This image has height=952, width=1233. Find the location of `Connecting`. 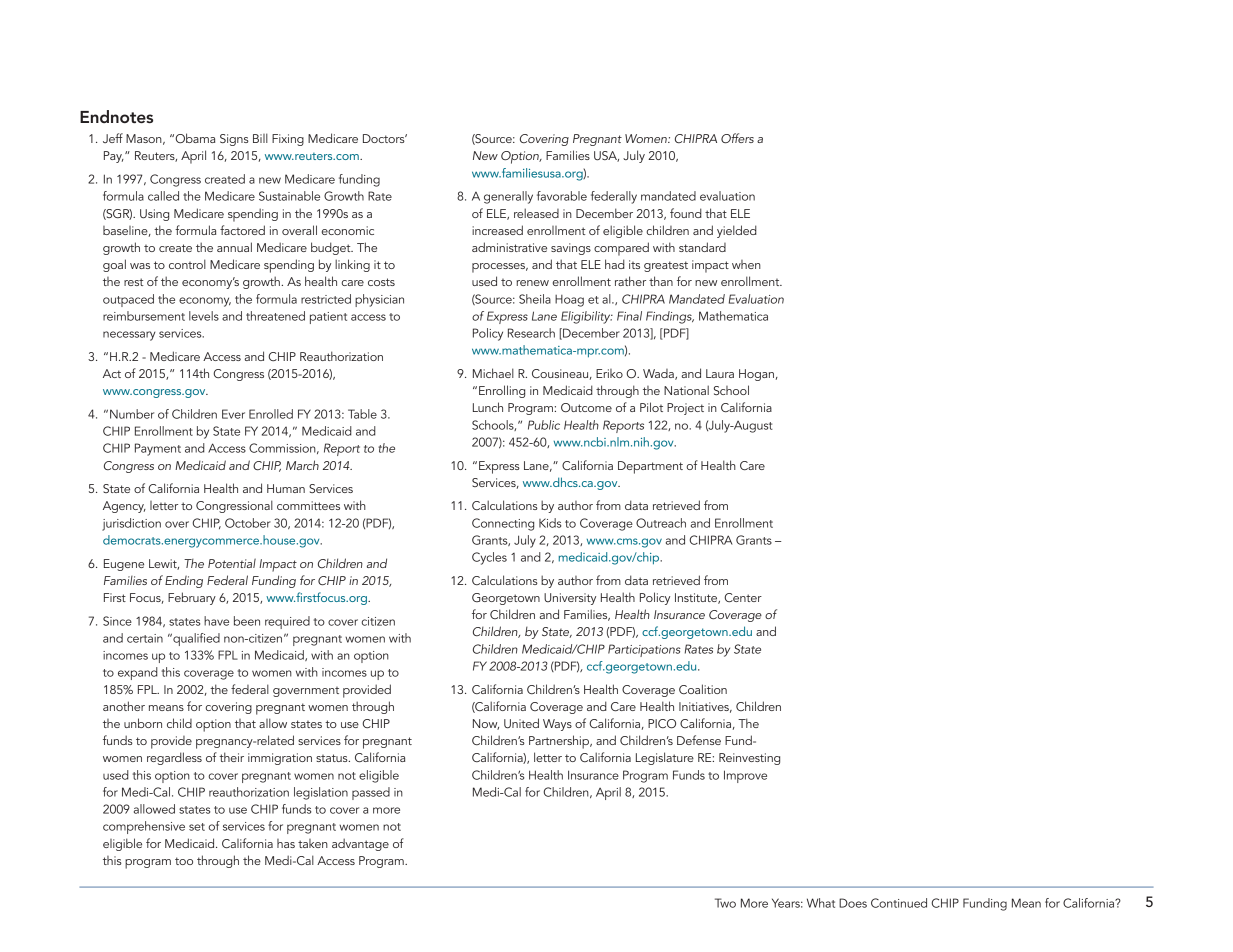

Connecting is located at coordinates (503, 524).
